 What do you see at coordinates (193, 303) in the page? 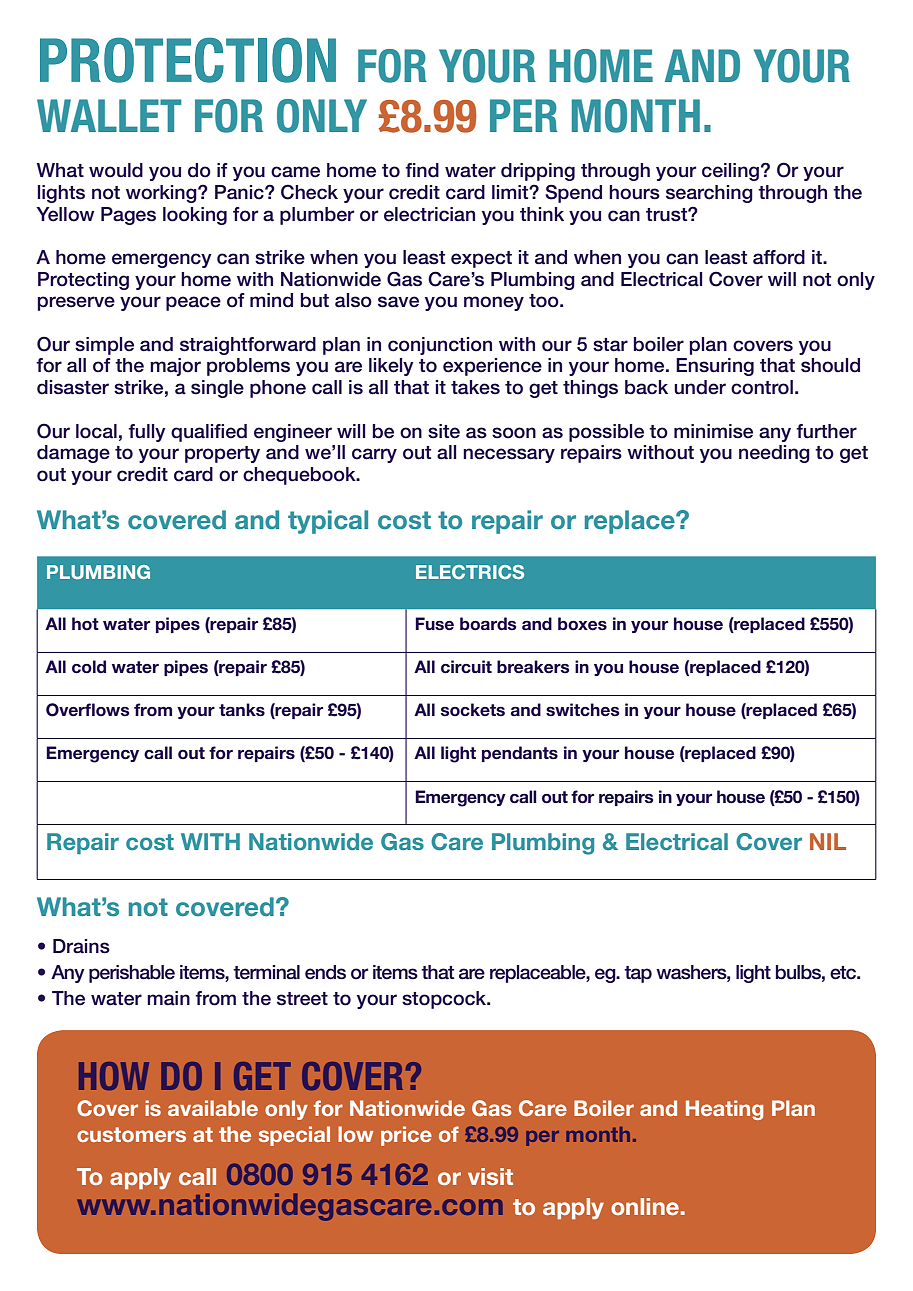
I see `peace` at bounding box center [193, 303].
